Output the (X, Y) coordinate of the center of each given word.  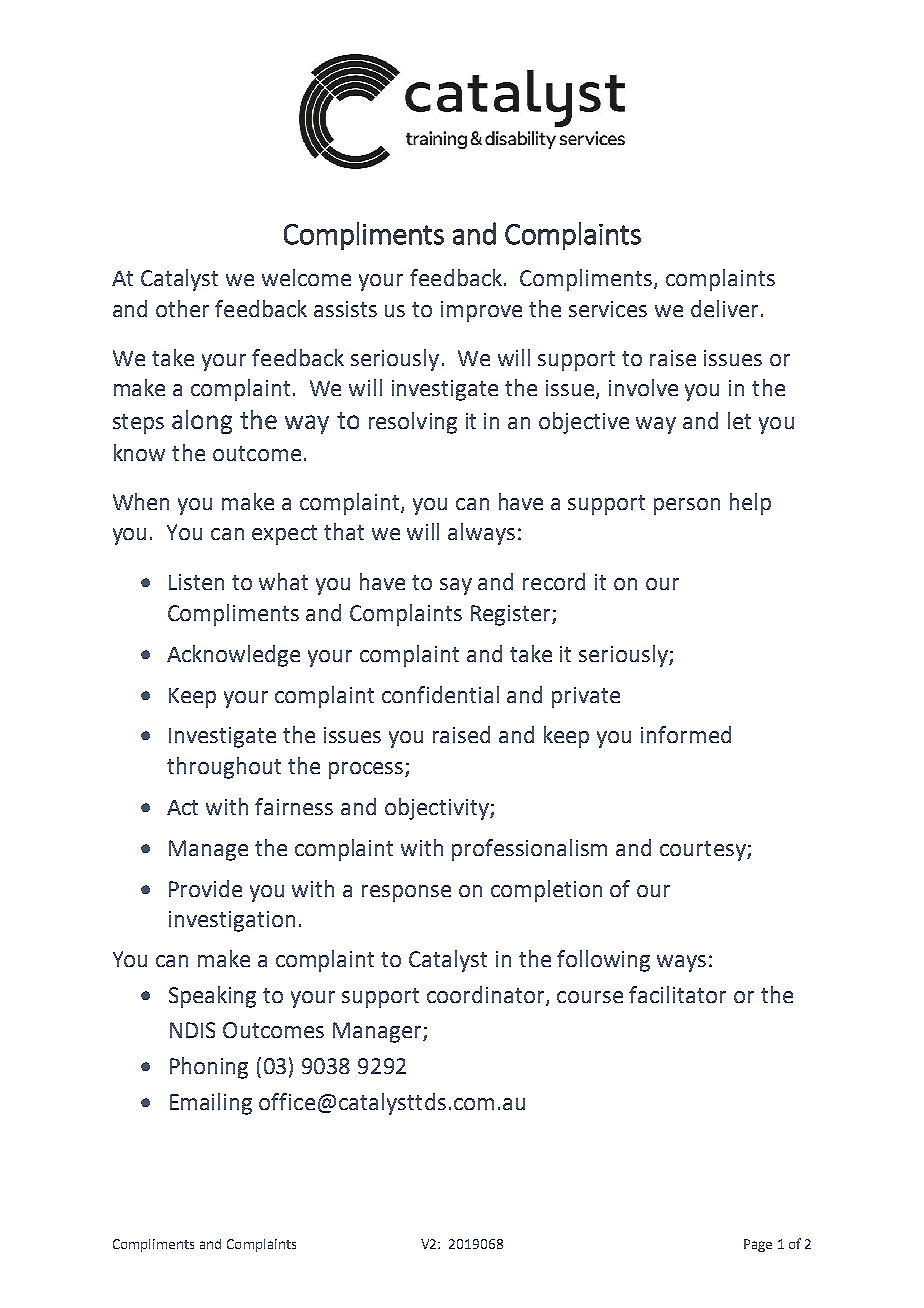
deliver (724, 308)
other (182, 308)
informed (686, 734)
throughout (224, 768)
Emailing (211, 1104)
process (367, 770)
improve (481, 311)
